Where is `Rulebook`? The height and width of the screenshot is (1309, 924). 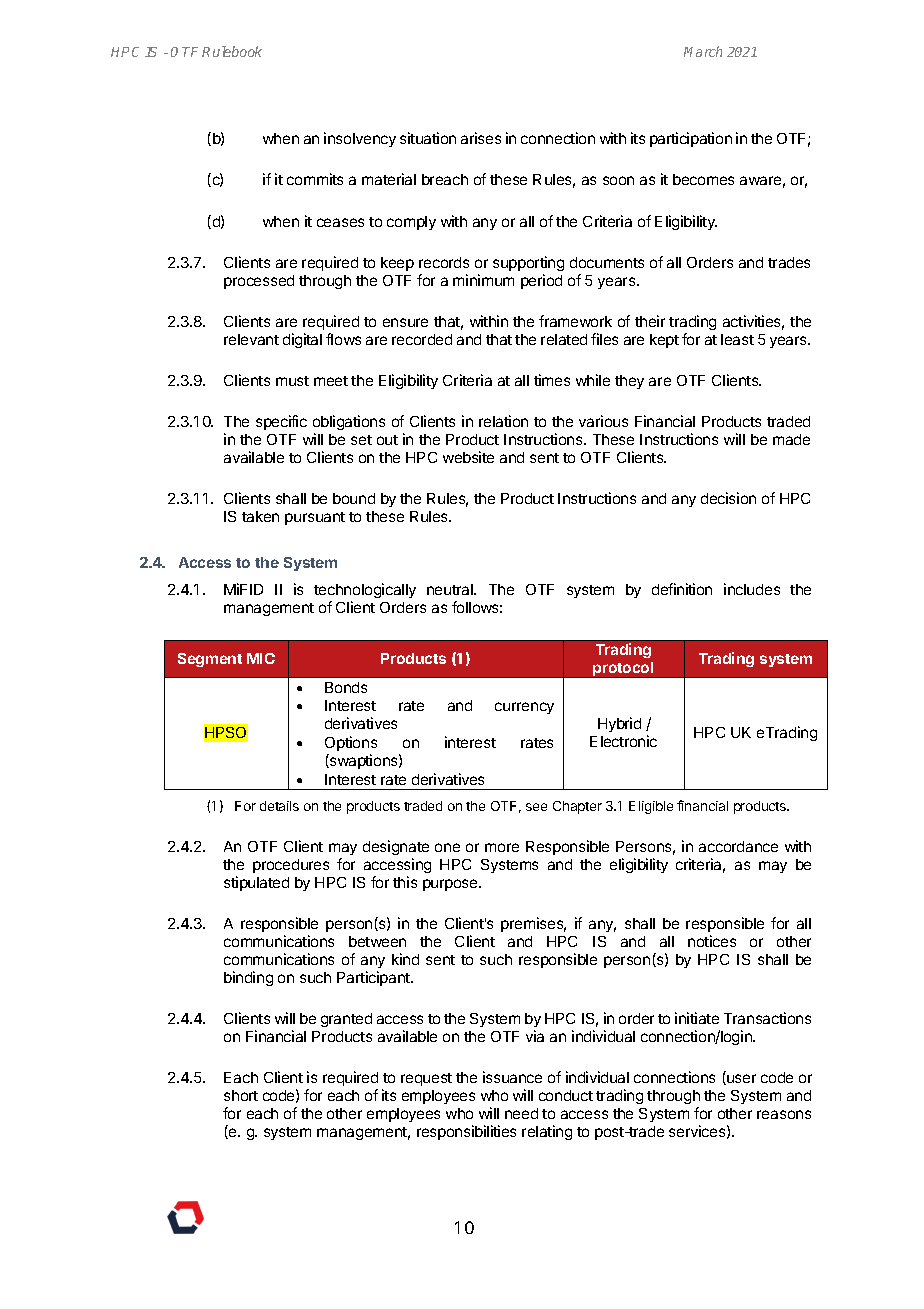
Rulebook is located at coordinates (232, 51).
